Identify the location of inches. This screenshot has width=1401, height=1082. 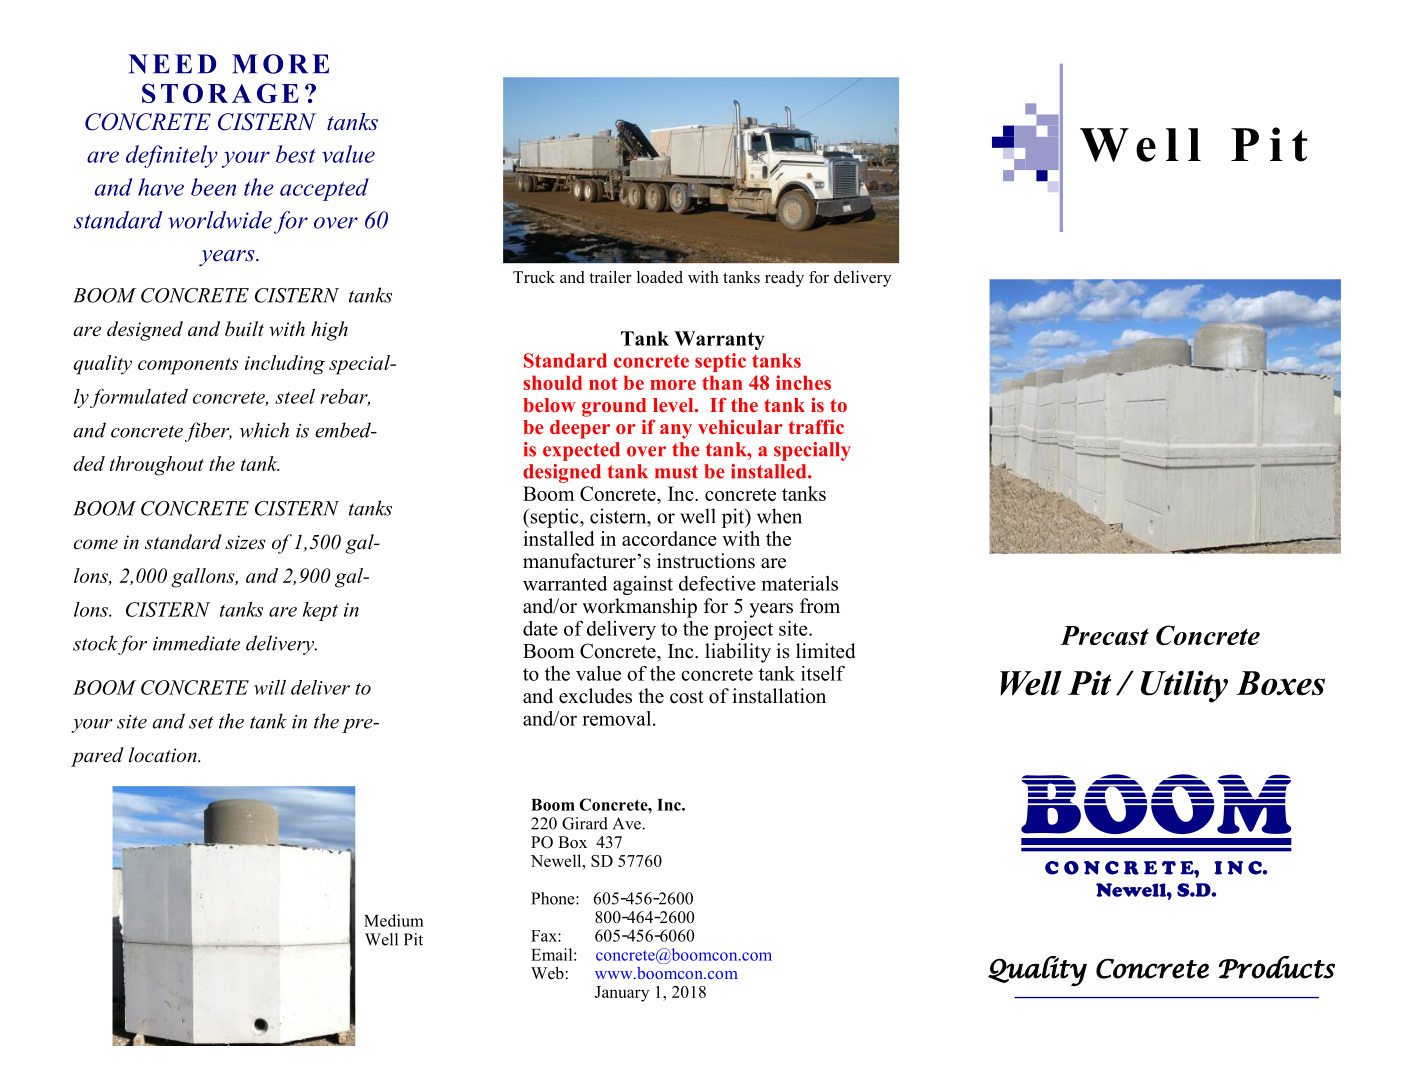
(803, 382).
